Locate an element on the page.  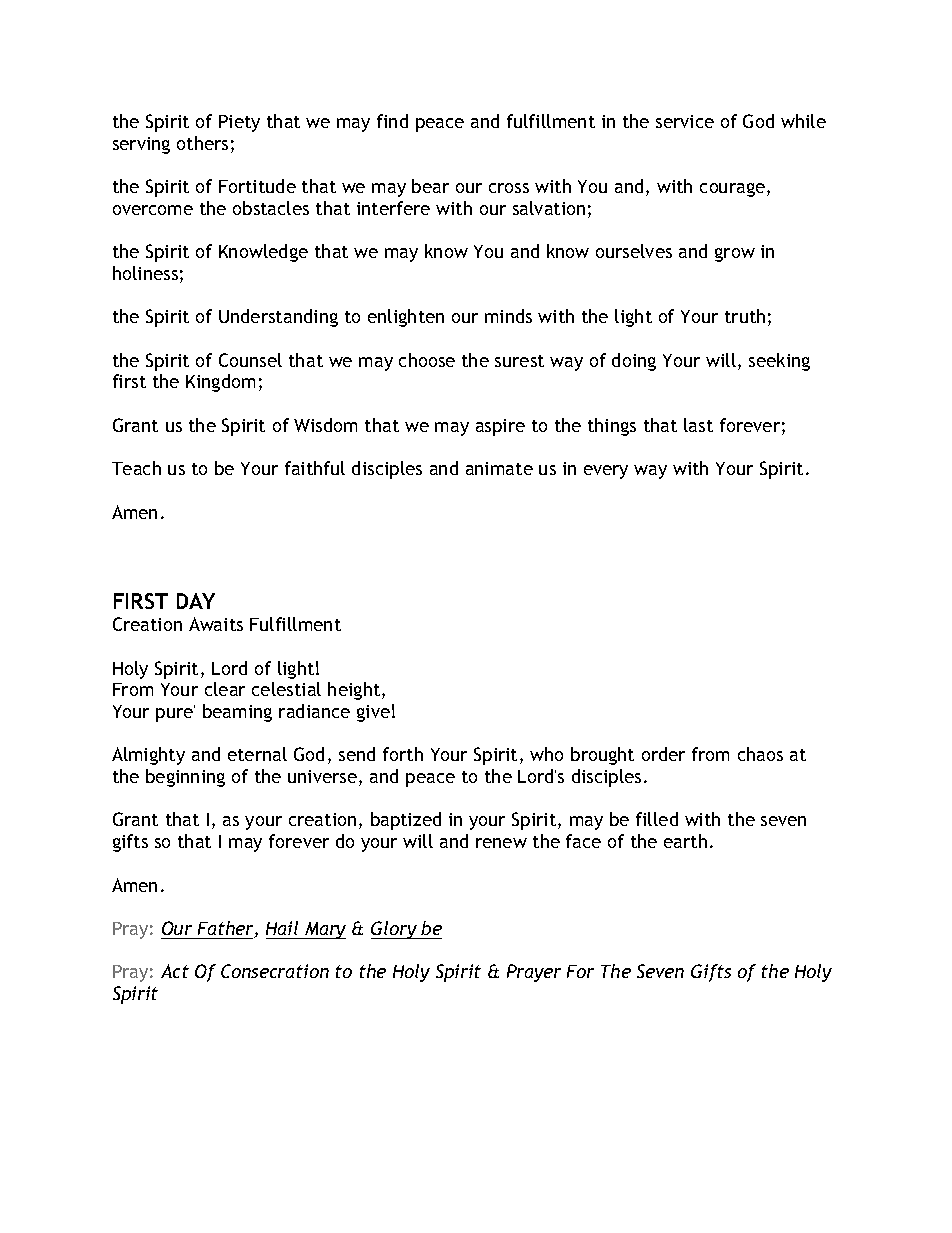
chaos is located at coordinates (760, 754).
